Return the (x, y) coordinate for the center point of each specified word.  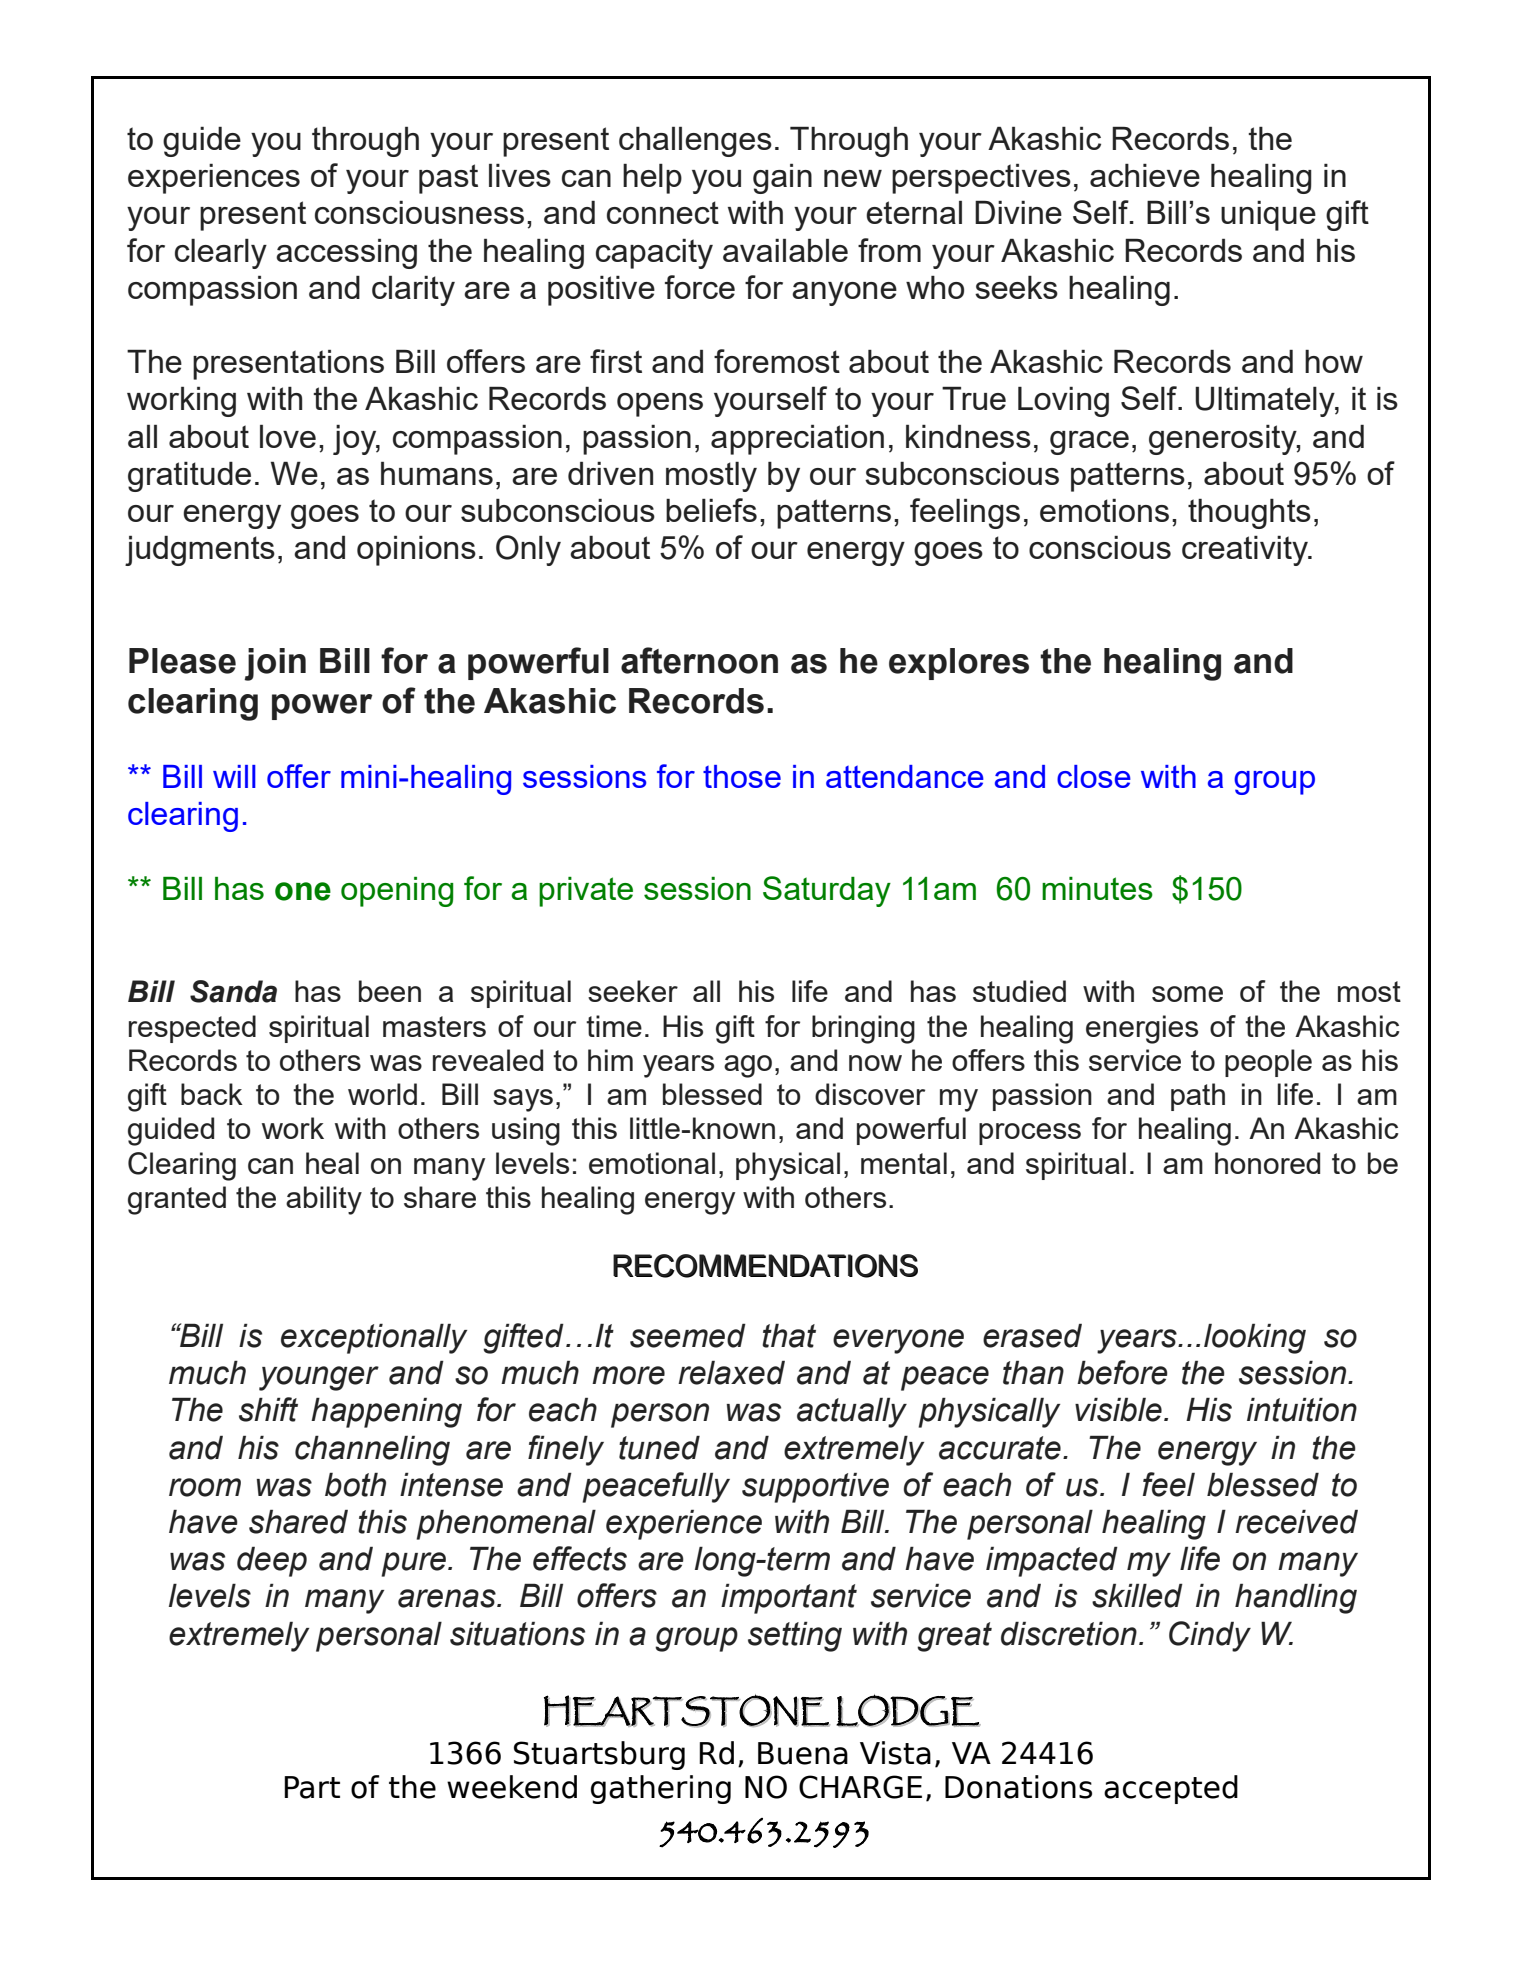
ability (324, 1200)
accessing (346, 253)
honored (1267, 1163)
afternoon (699, 660)
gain (782, 178)
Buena (803, 1753)
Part (312, 1787)
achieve (1145, 175)
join (275, 664)
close (1094, 776)
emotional (652, 1163)
